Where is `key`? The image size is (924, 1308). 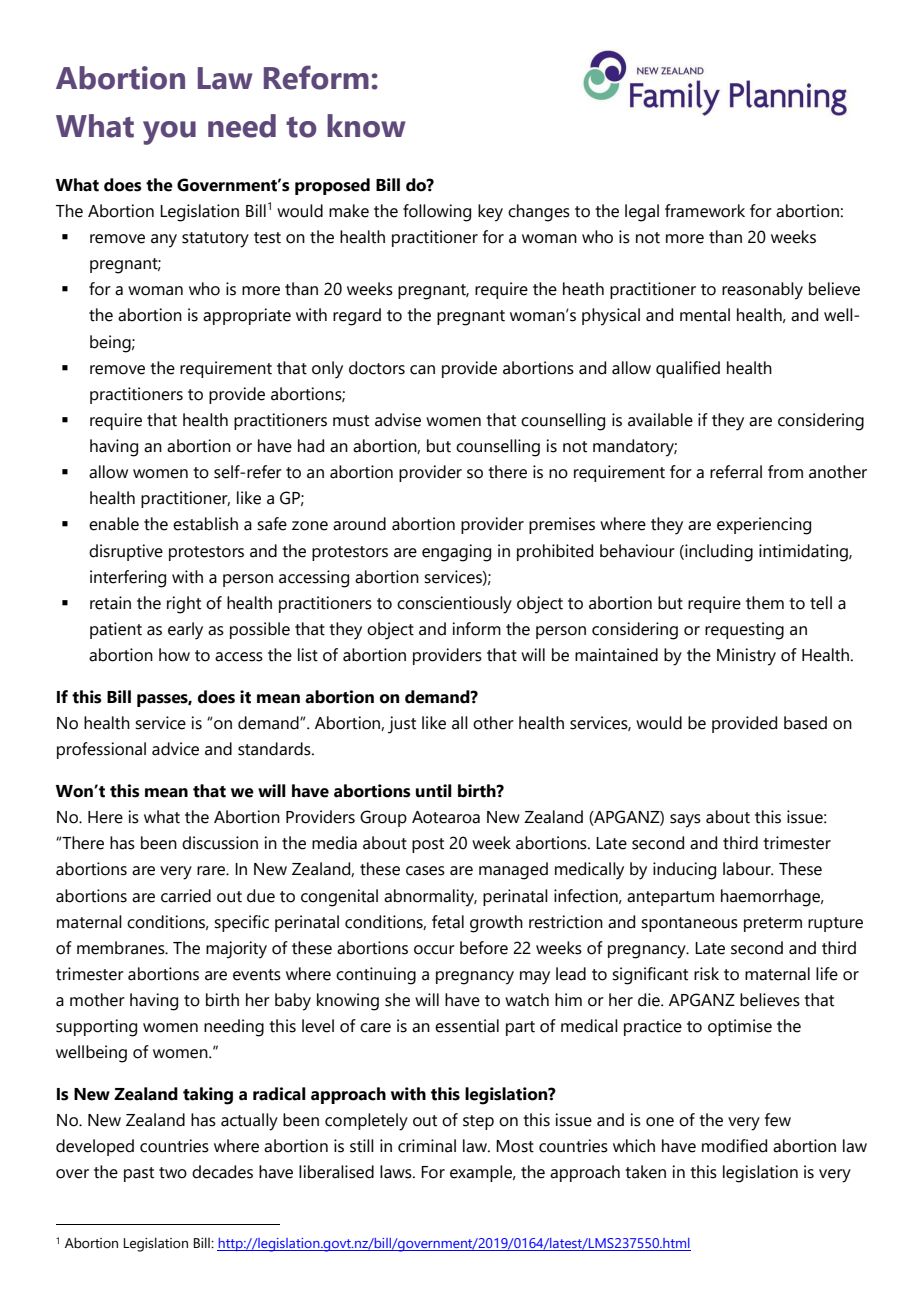 key is located at coordinates (490, 213).
